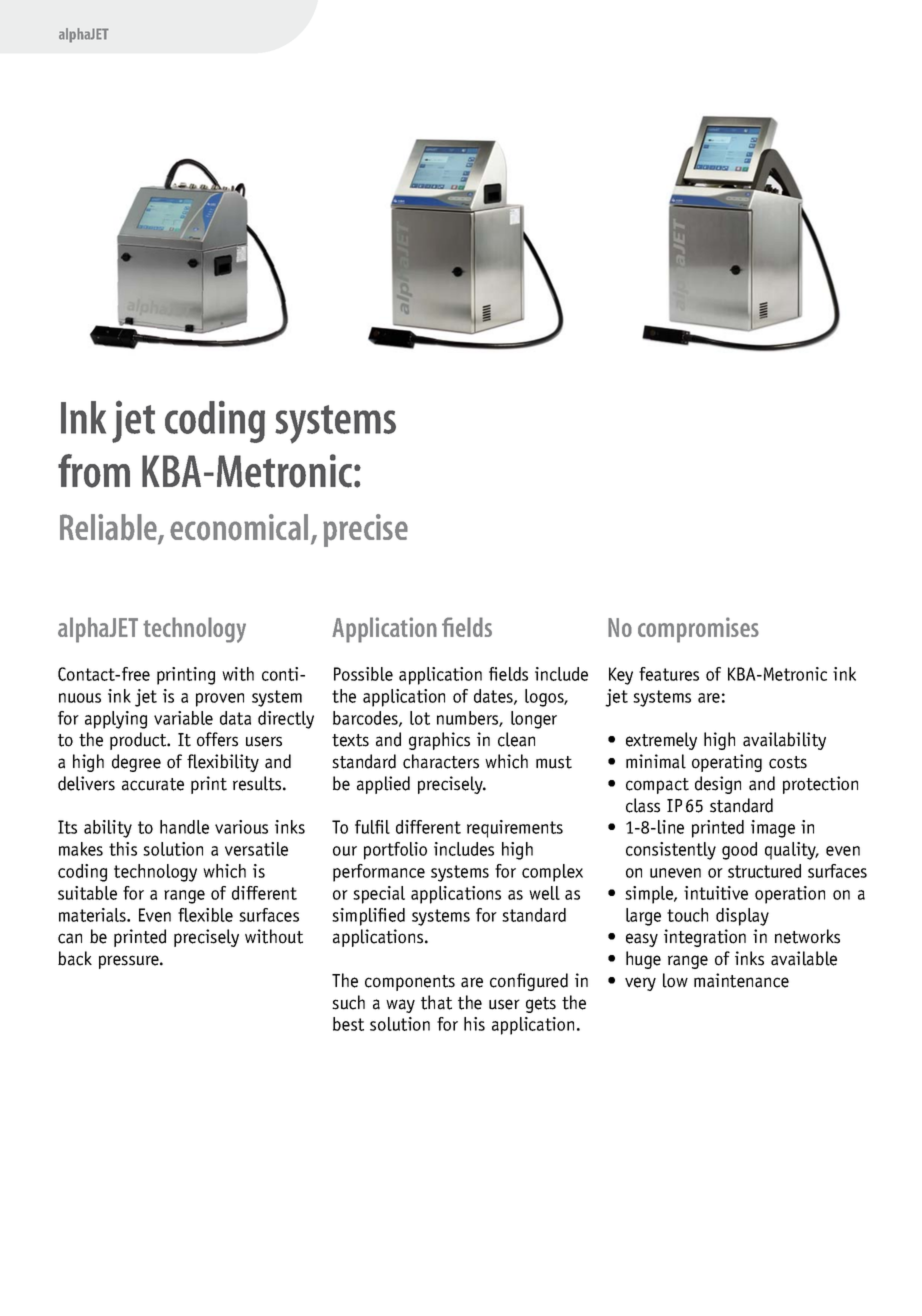 The width and height of the screenshot is (922, 1316). Describe the element at coordinates (239, 527) in the screenshot. I see `economical` at that location.
